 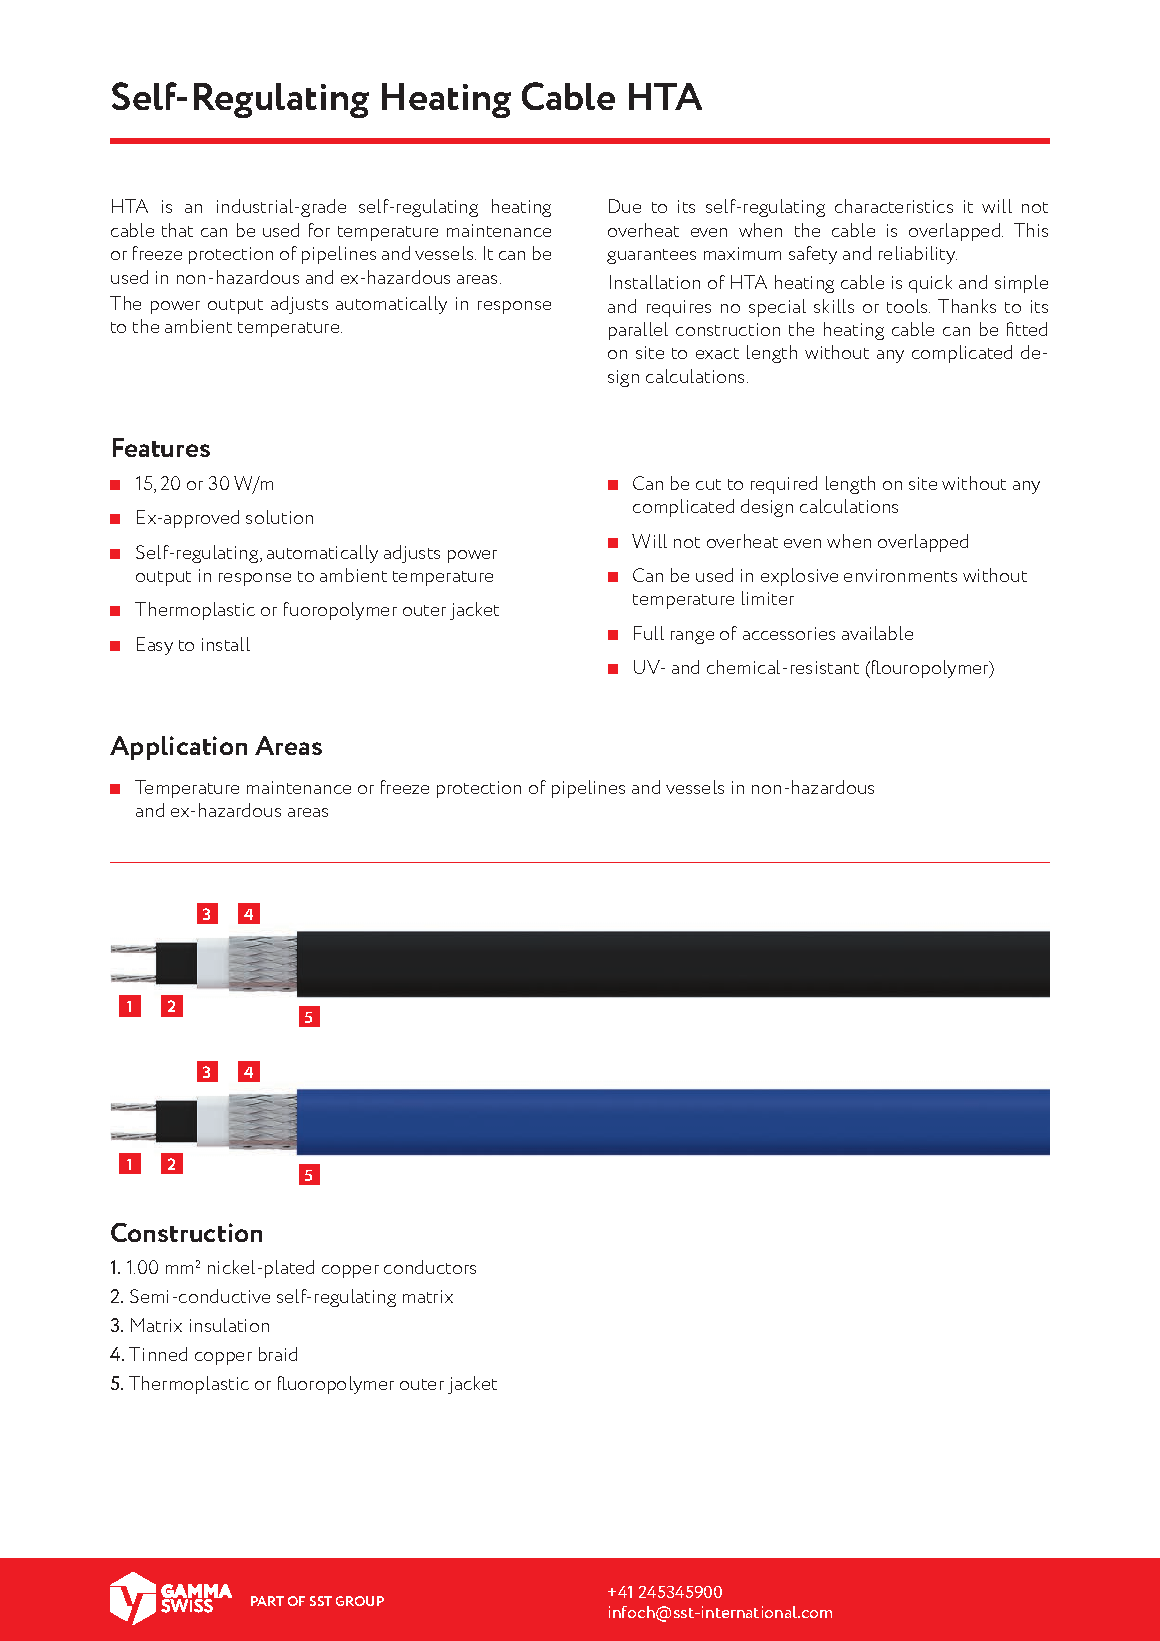 What do you see at coordinates (267, 1601) in the screenshot?
I see `PART` at bounding box center [267, 1601].
